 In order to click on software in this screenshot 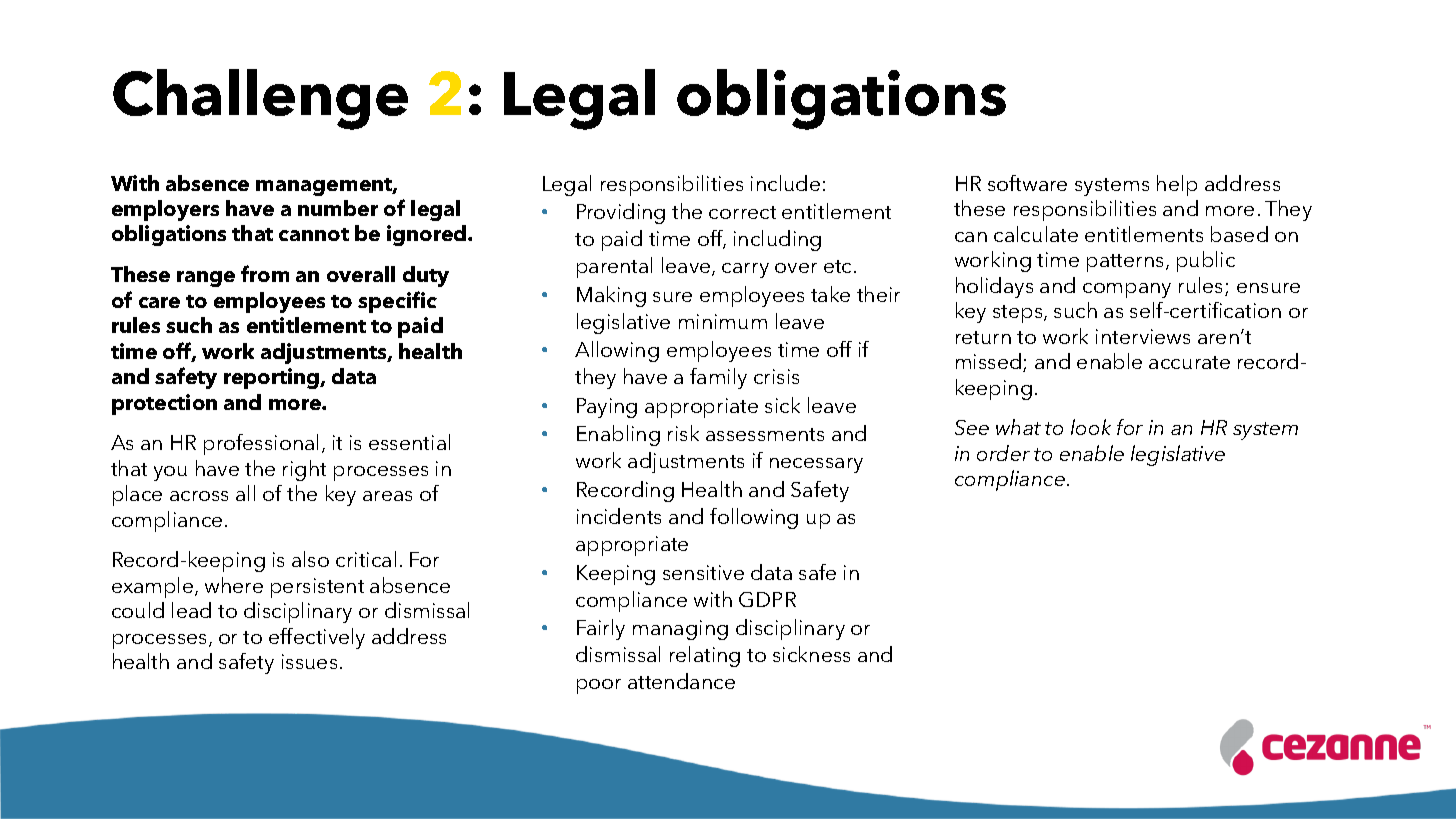, I will do `click(1027, 183)`.
